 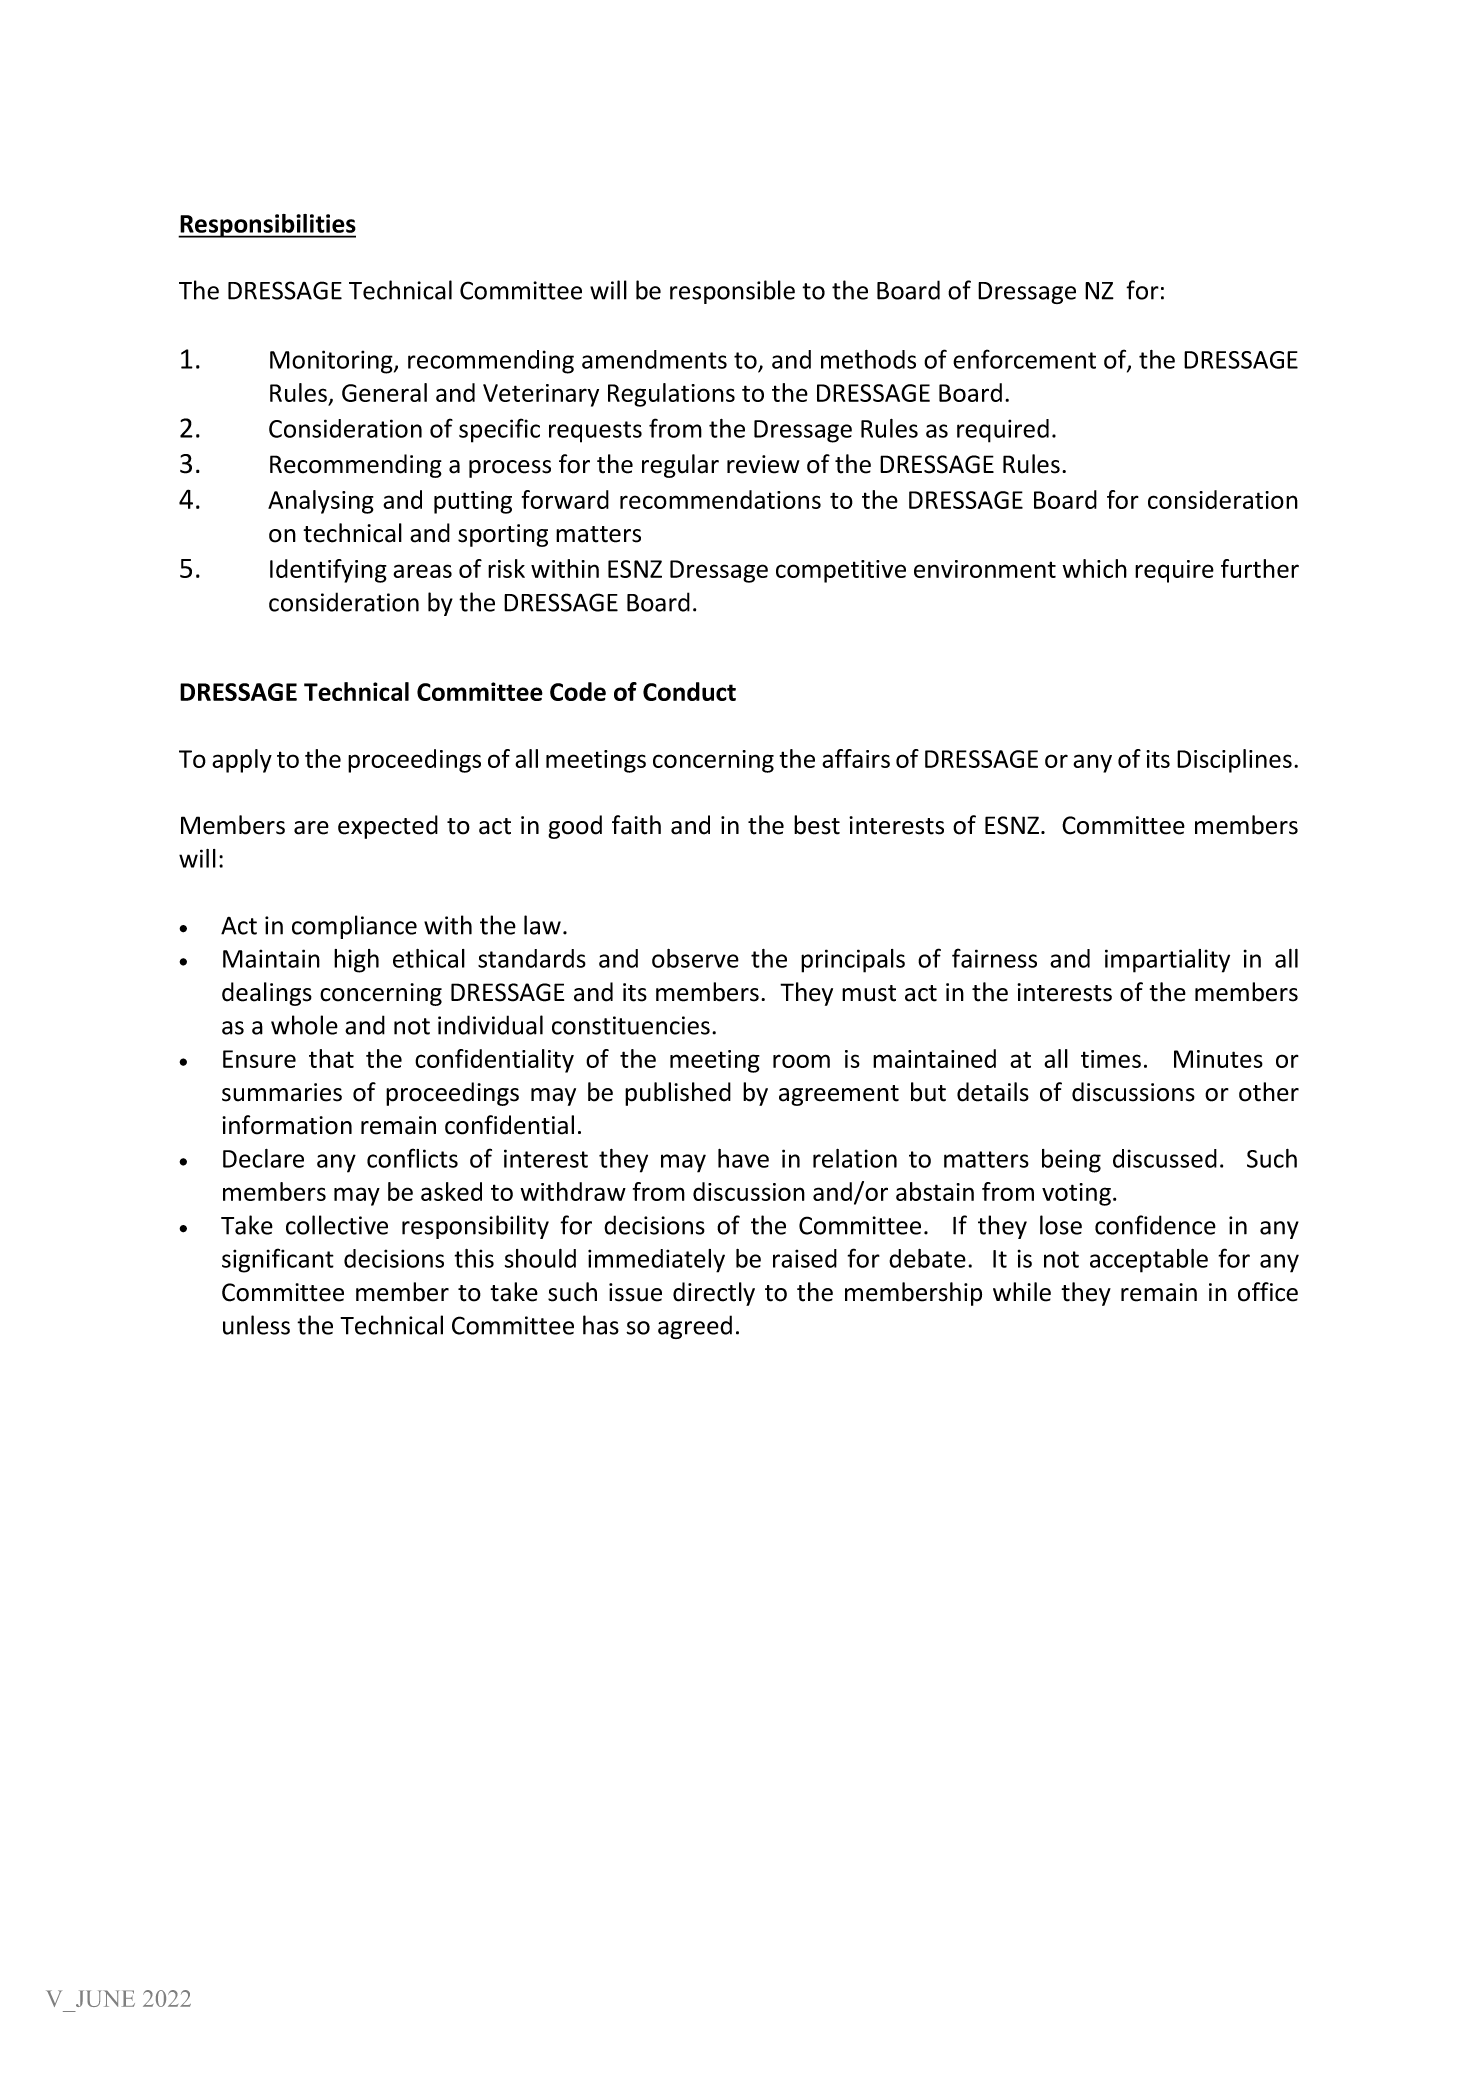 What do you see at coordinates (1167, 961) in the image?
I see `impartiality` at bounding box center [1167, 961].
